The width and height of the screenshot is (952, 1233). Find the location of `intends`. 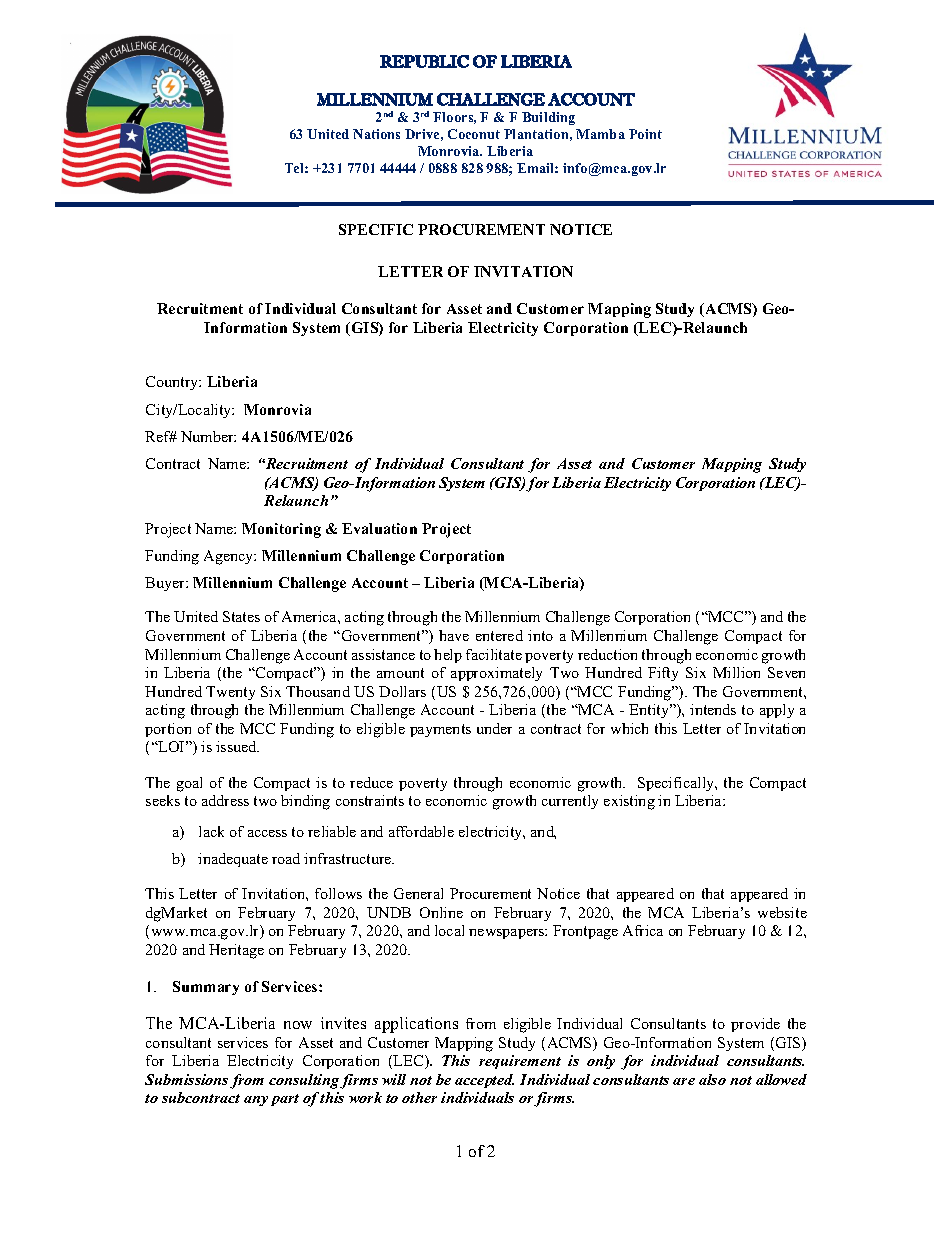

intends is located at coordinates (713, 709).
